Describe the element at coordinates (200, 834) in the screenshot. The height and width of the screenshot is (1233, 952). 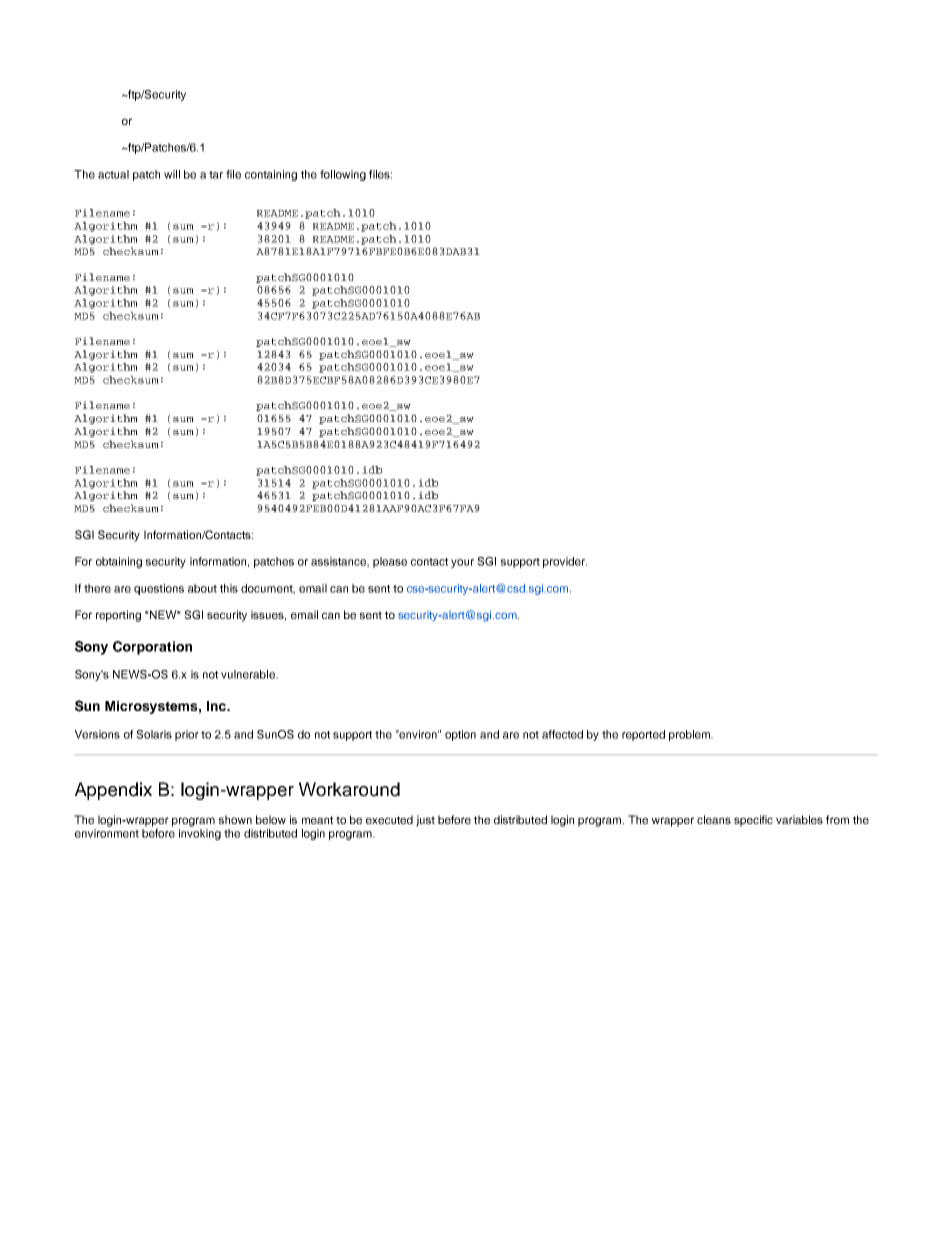
I see `invoking` at that location.
